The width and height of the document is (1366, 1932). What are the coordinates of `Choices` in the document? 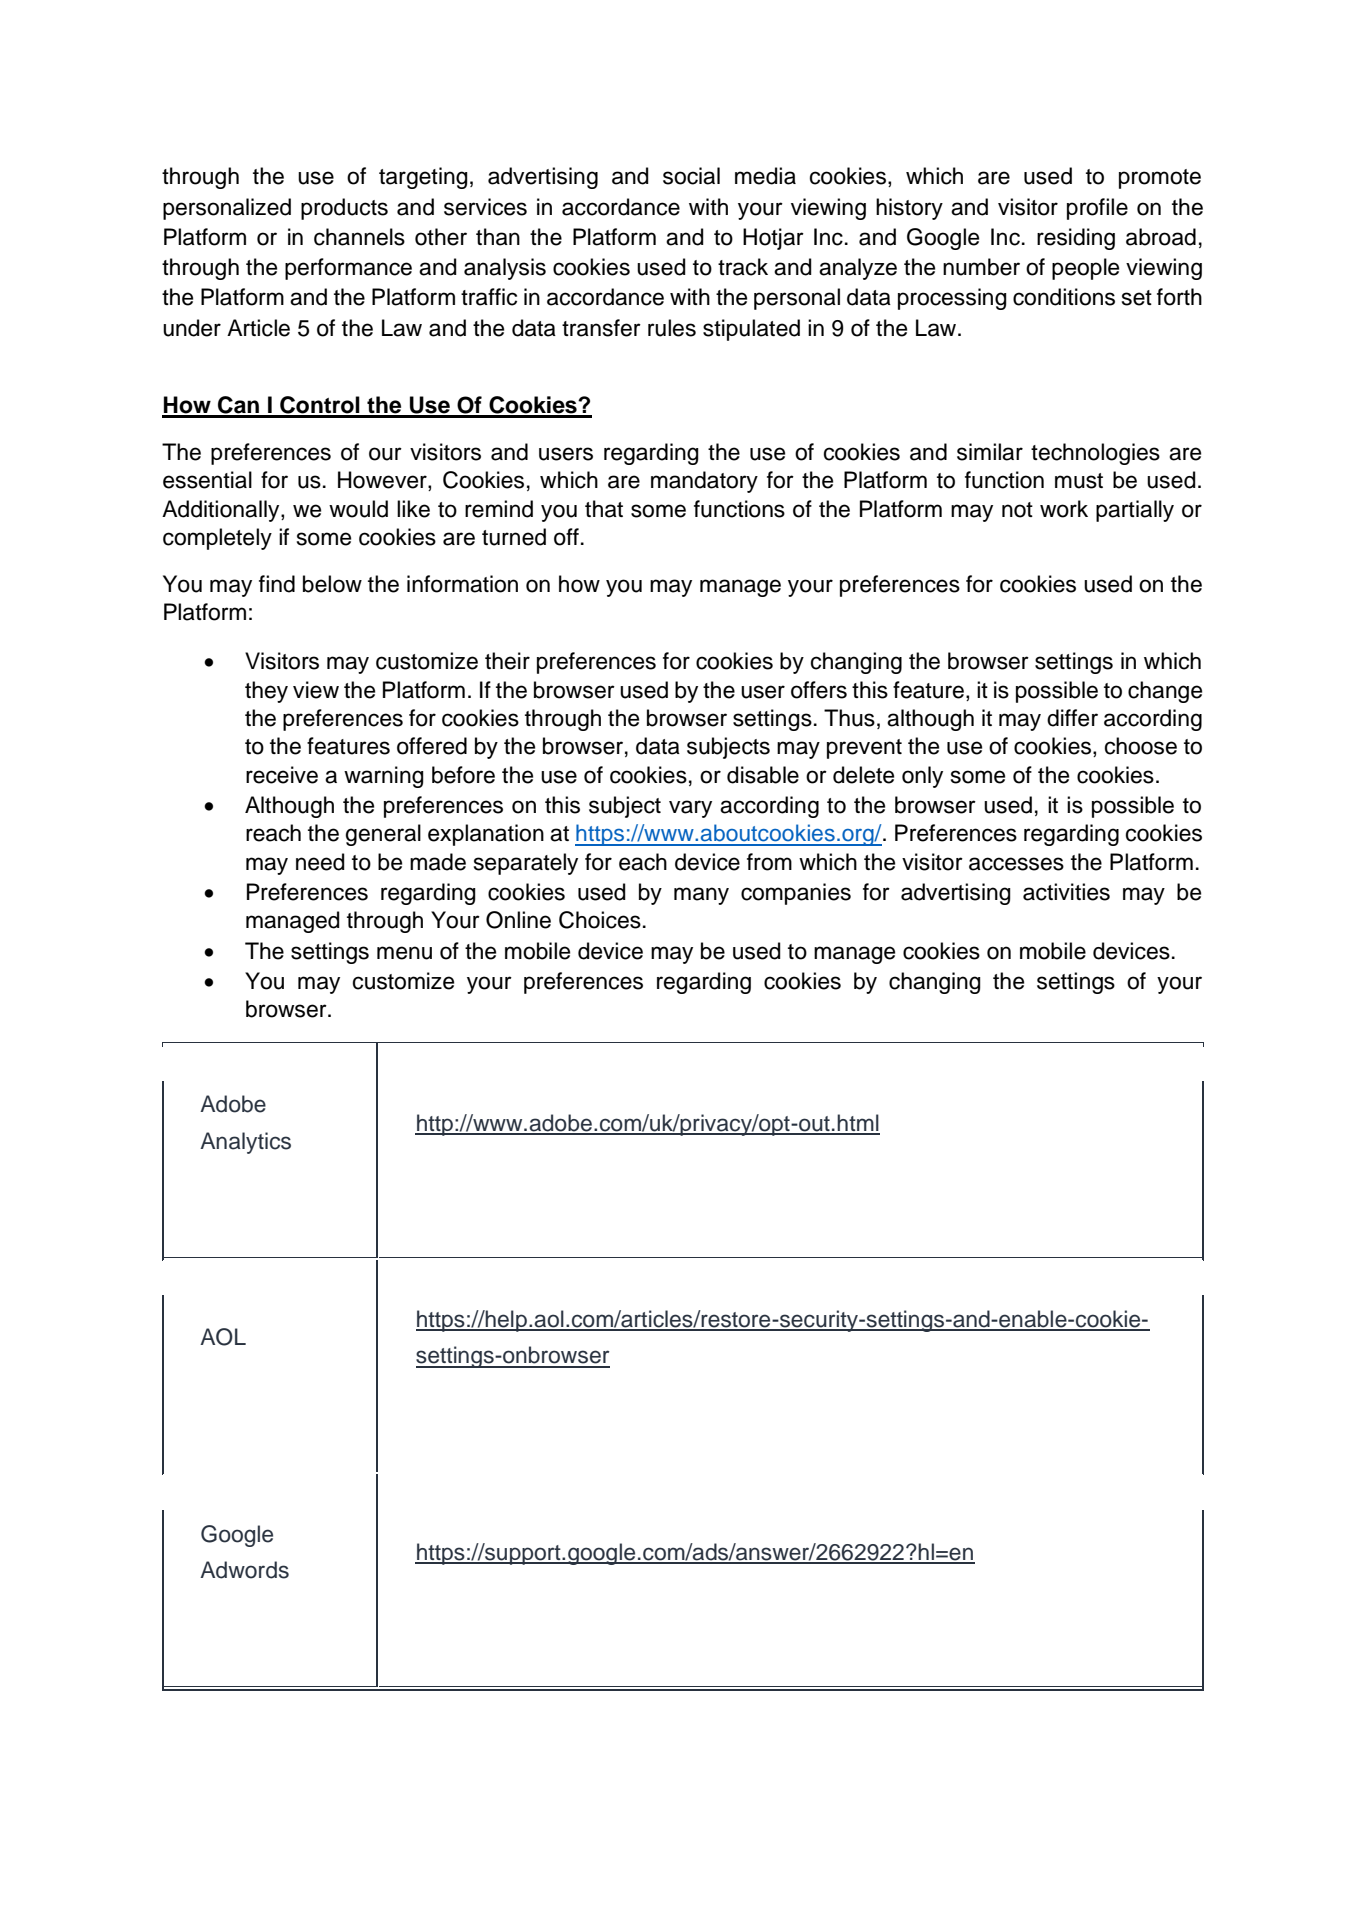 It's located at (600, 920).
